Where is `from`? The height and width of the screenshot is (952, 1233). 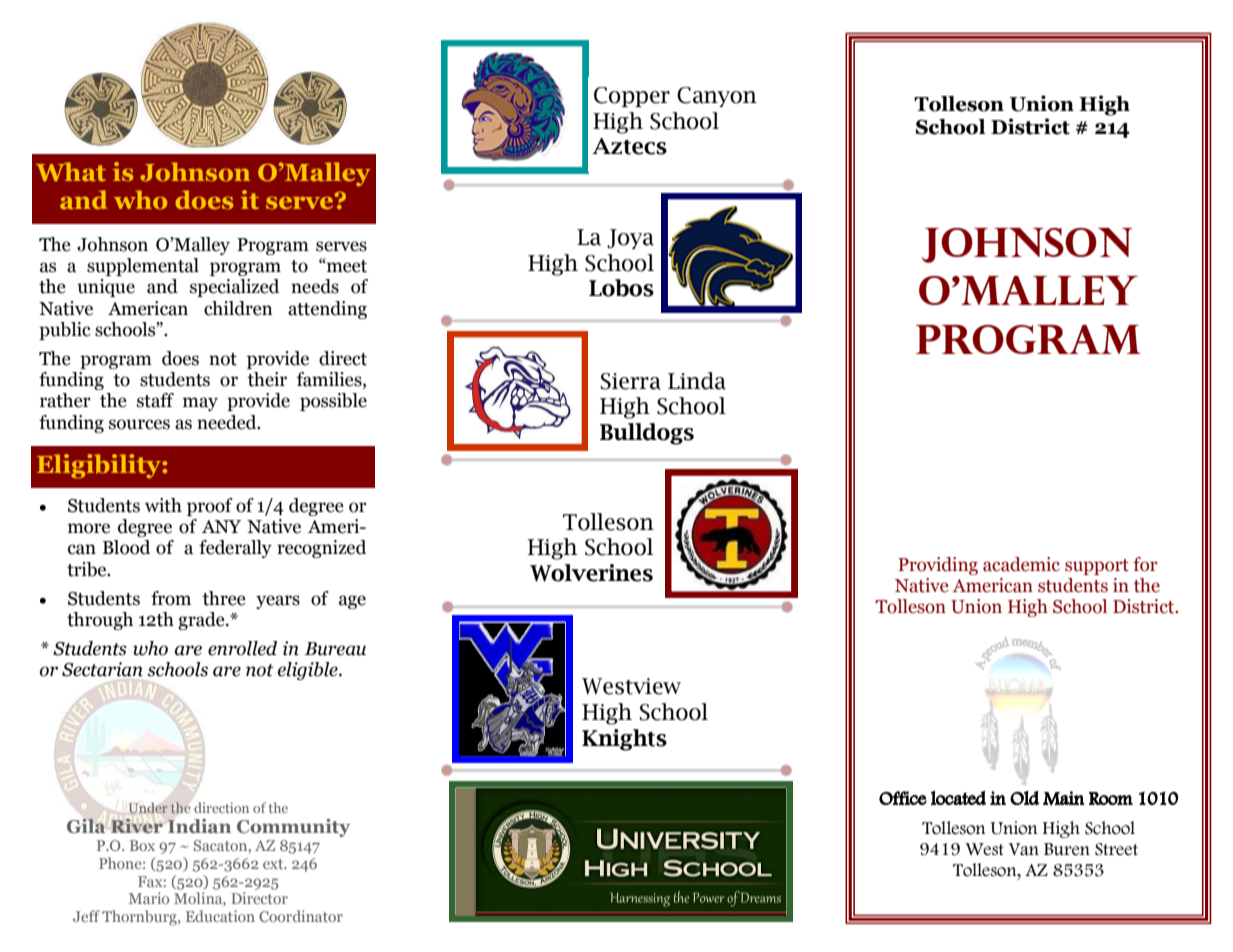
from is located at coordinates (171, 598).
